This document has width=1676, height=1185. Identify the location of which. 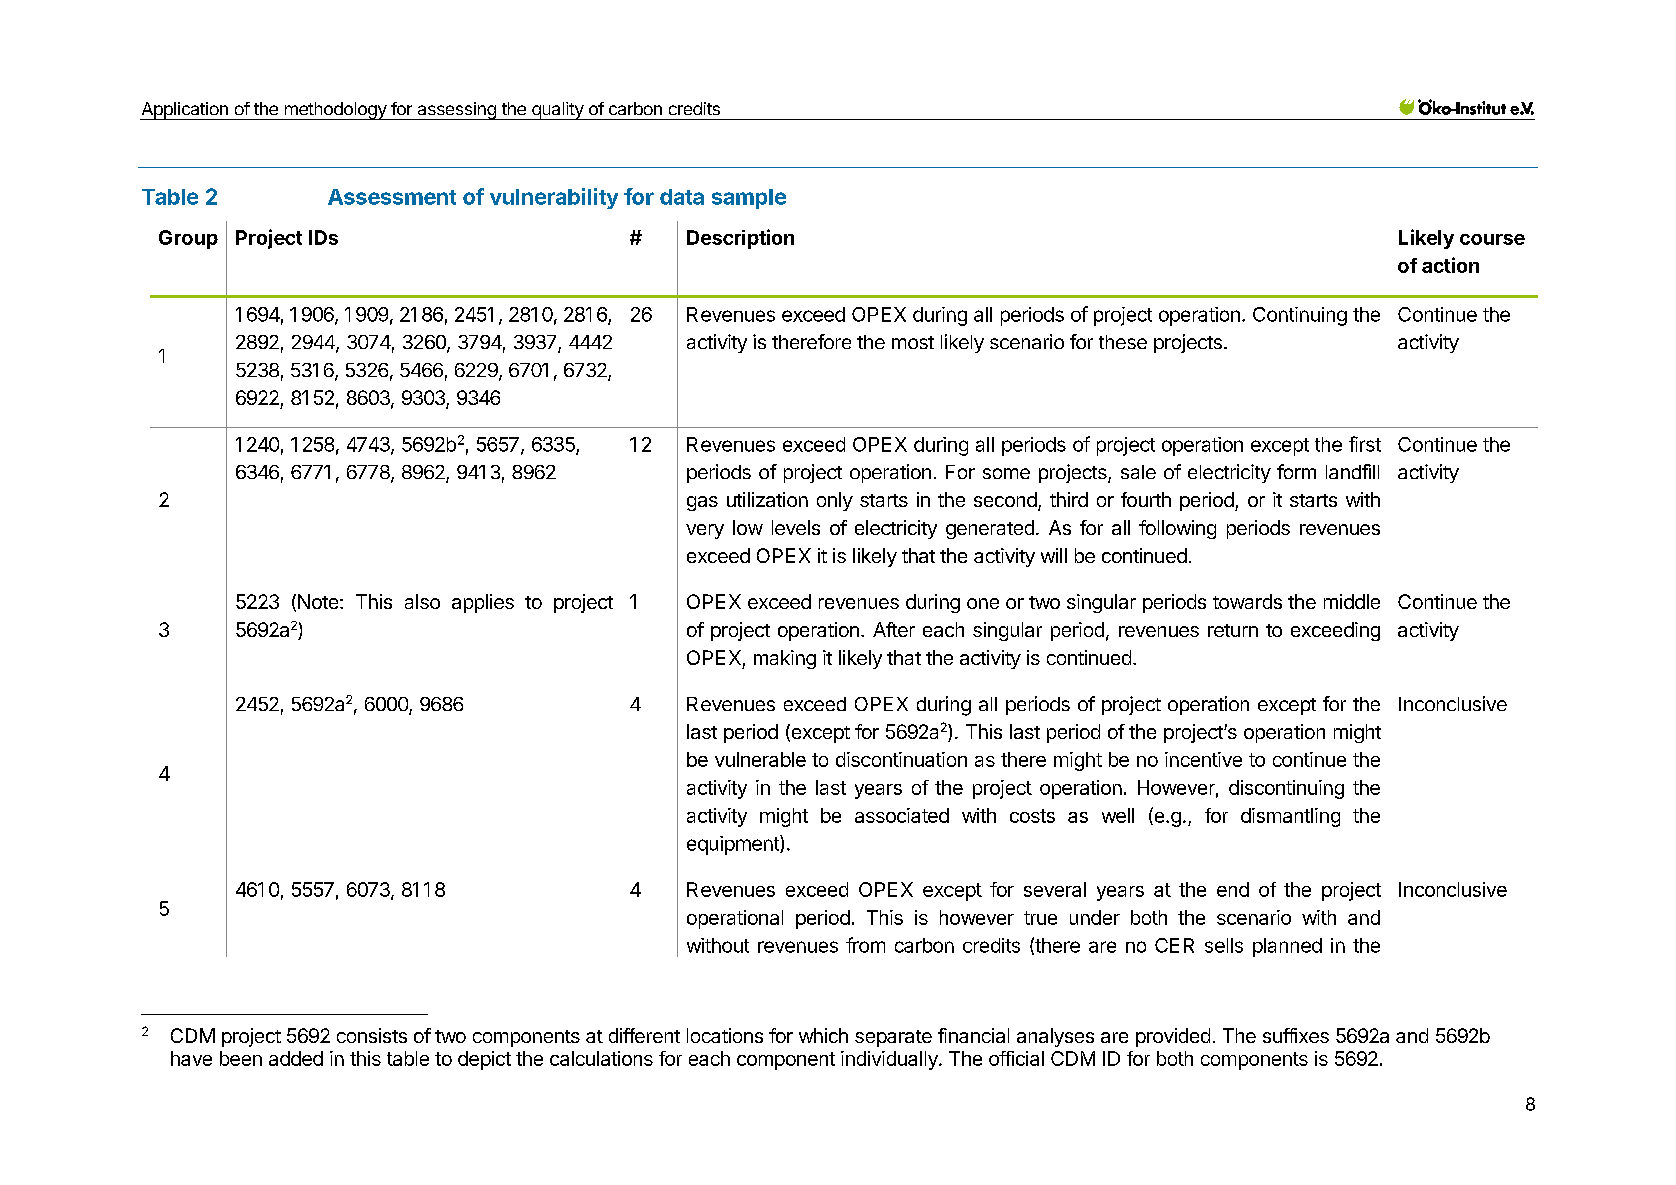
(823, 1035).
